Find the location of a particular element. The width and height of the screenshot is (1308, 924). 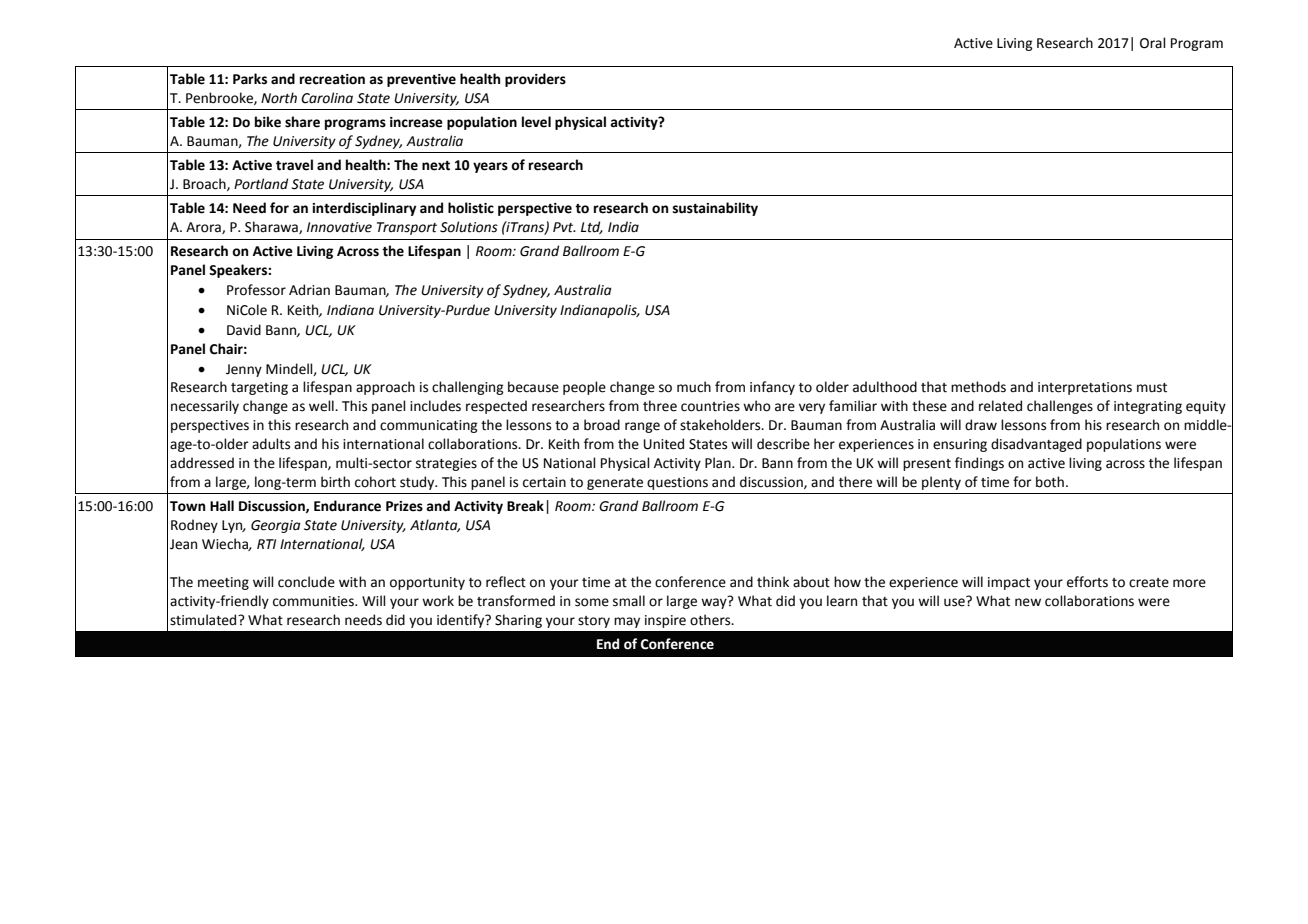

communities is located at coordinates (314, 601).
